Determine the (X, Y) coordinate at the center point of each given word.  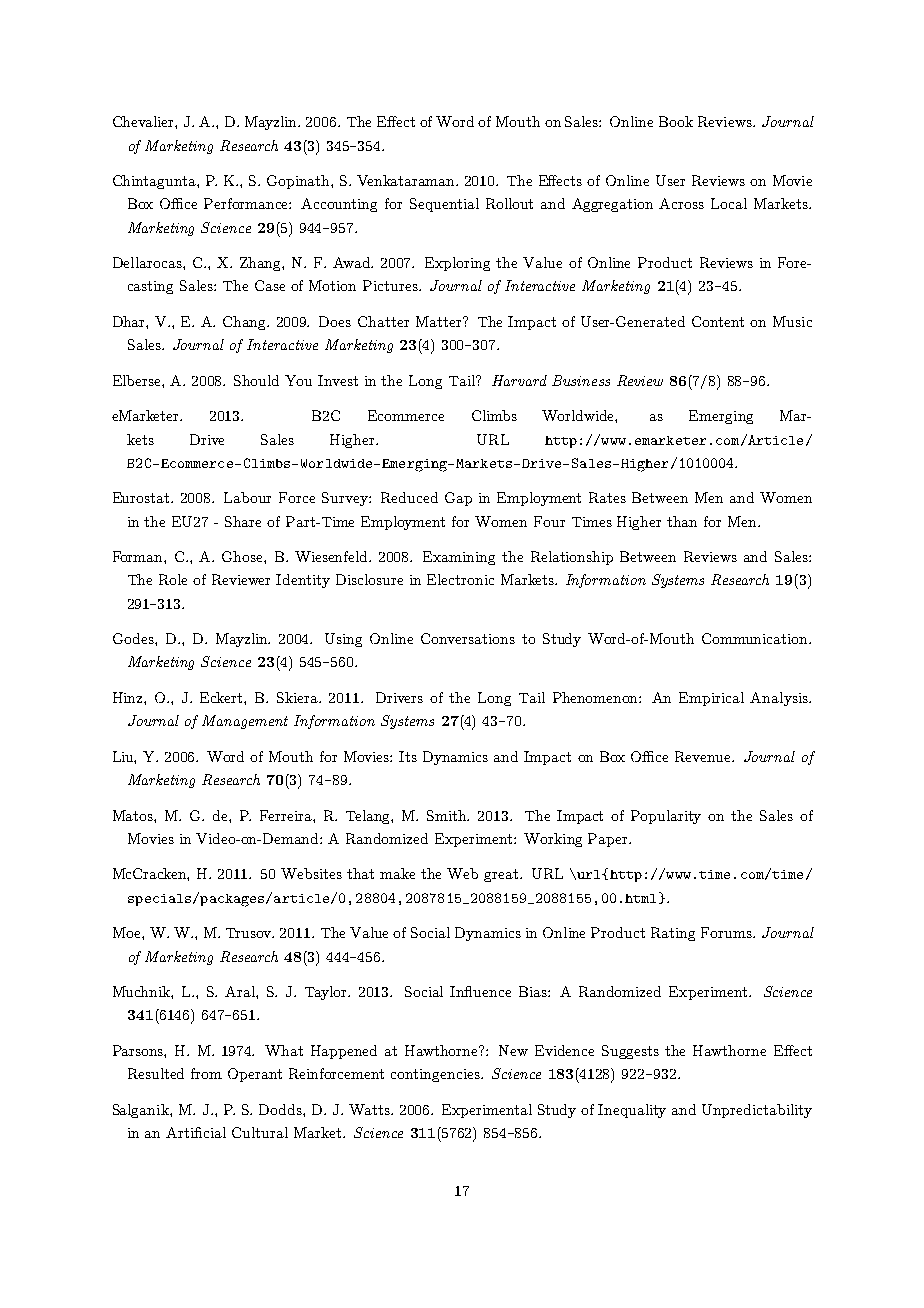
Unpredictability (757, 1111)
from (206, 1073)
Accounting (339, 205)
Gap (458, 499)
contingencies (436, 1075)
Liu (124, 757)
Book (676, 121)
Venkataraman (407, 180)
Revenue (704, 756)
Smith (448, 815)
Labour (247, 497)
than (682, 521)
